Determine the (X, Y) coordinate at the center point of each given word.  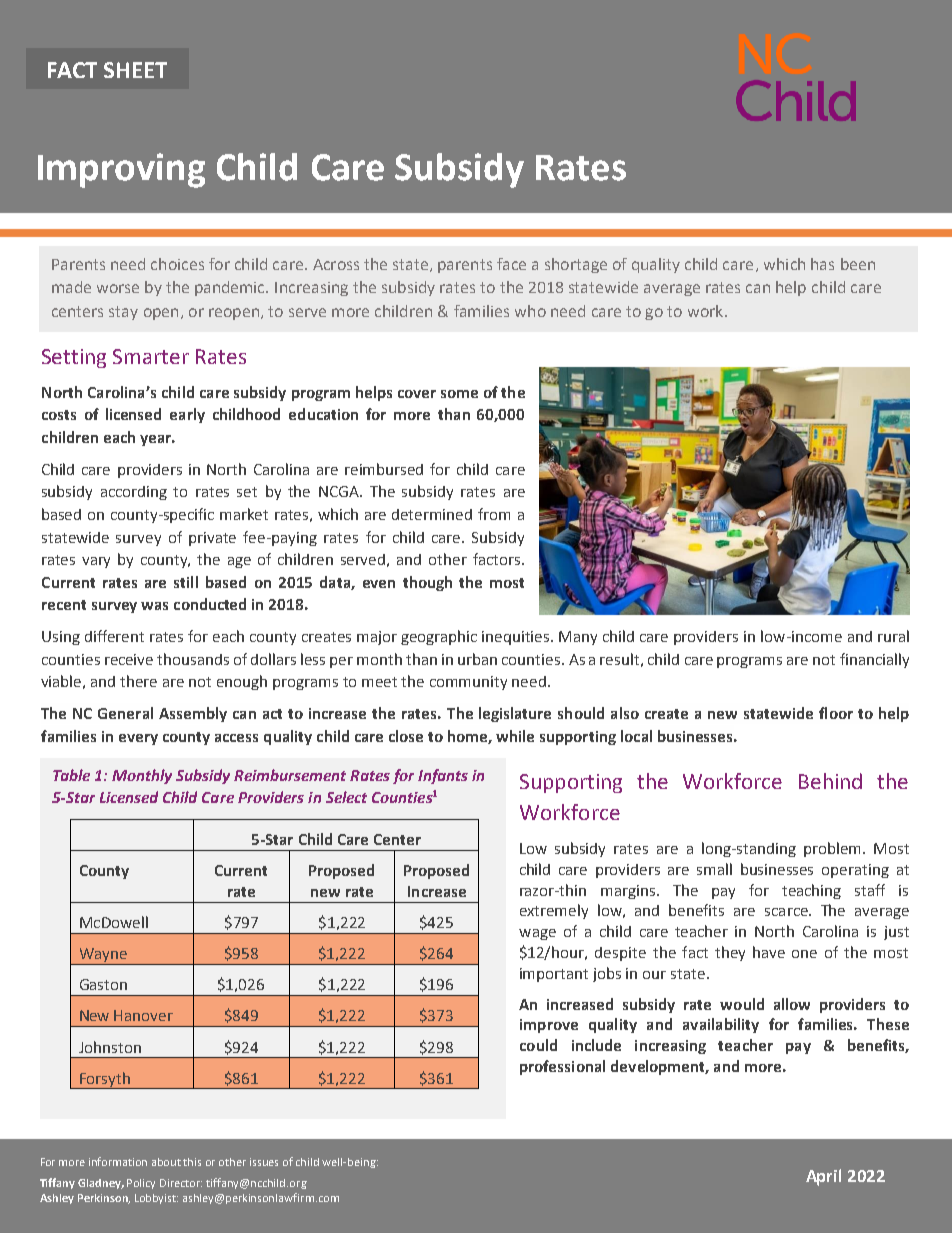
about (166, 1162)
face (511, 264)
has (822, 264)
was (154, 606)
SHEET (135, 70)
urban (477, 659)
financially (874, 660)
